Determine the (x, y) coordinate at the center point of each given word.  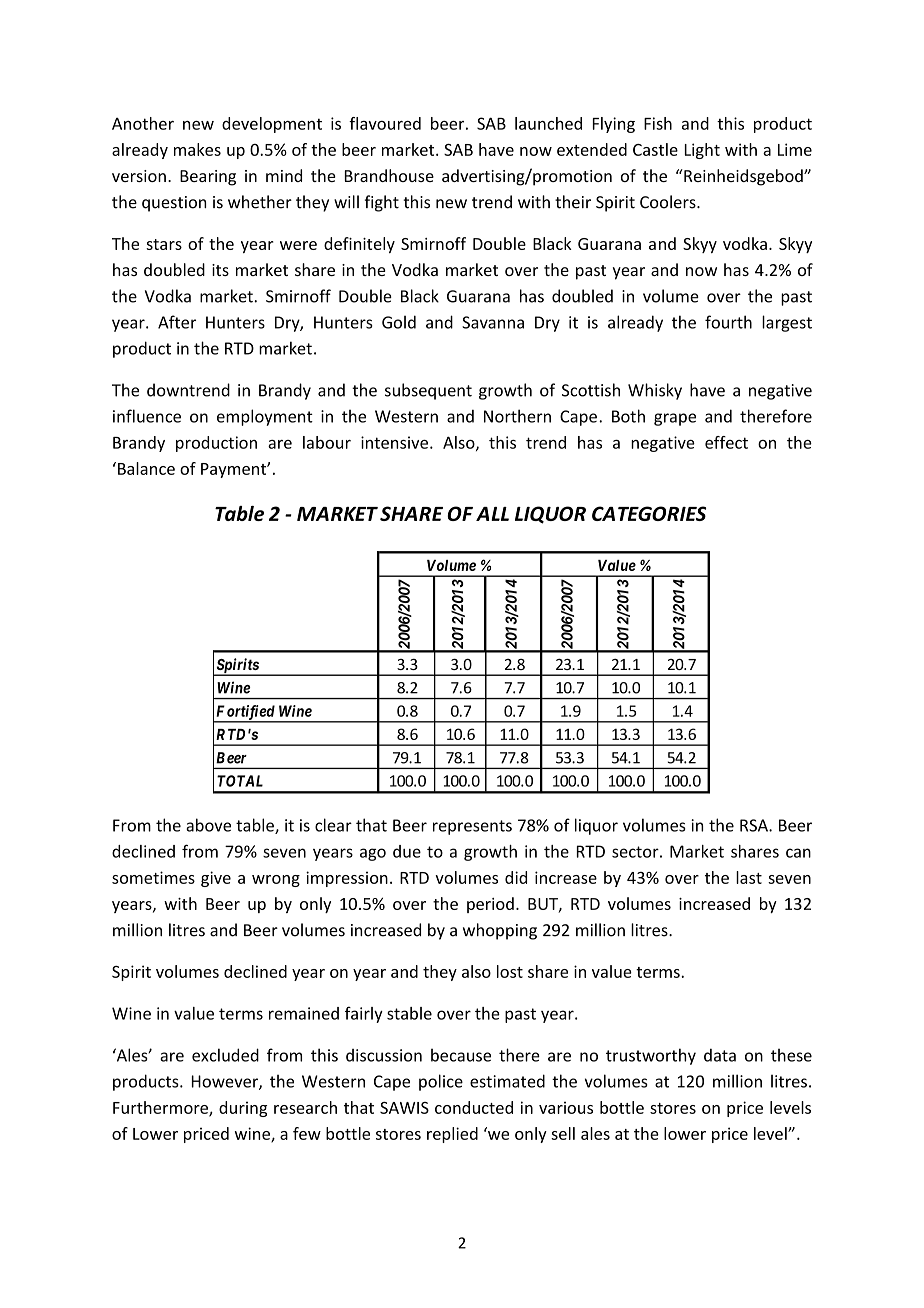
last (749, 877)
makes (197, 149)
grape (675, 419)
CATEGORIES (649, 513)
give (216, 879)
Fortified (245, 713)
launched (548, 123)
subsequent (428, 391)
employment (265, 417)
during (243, 1109)
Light (702, 151)
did (516, 877)
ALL (492, 514)
